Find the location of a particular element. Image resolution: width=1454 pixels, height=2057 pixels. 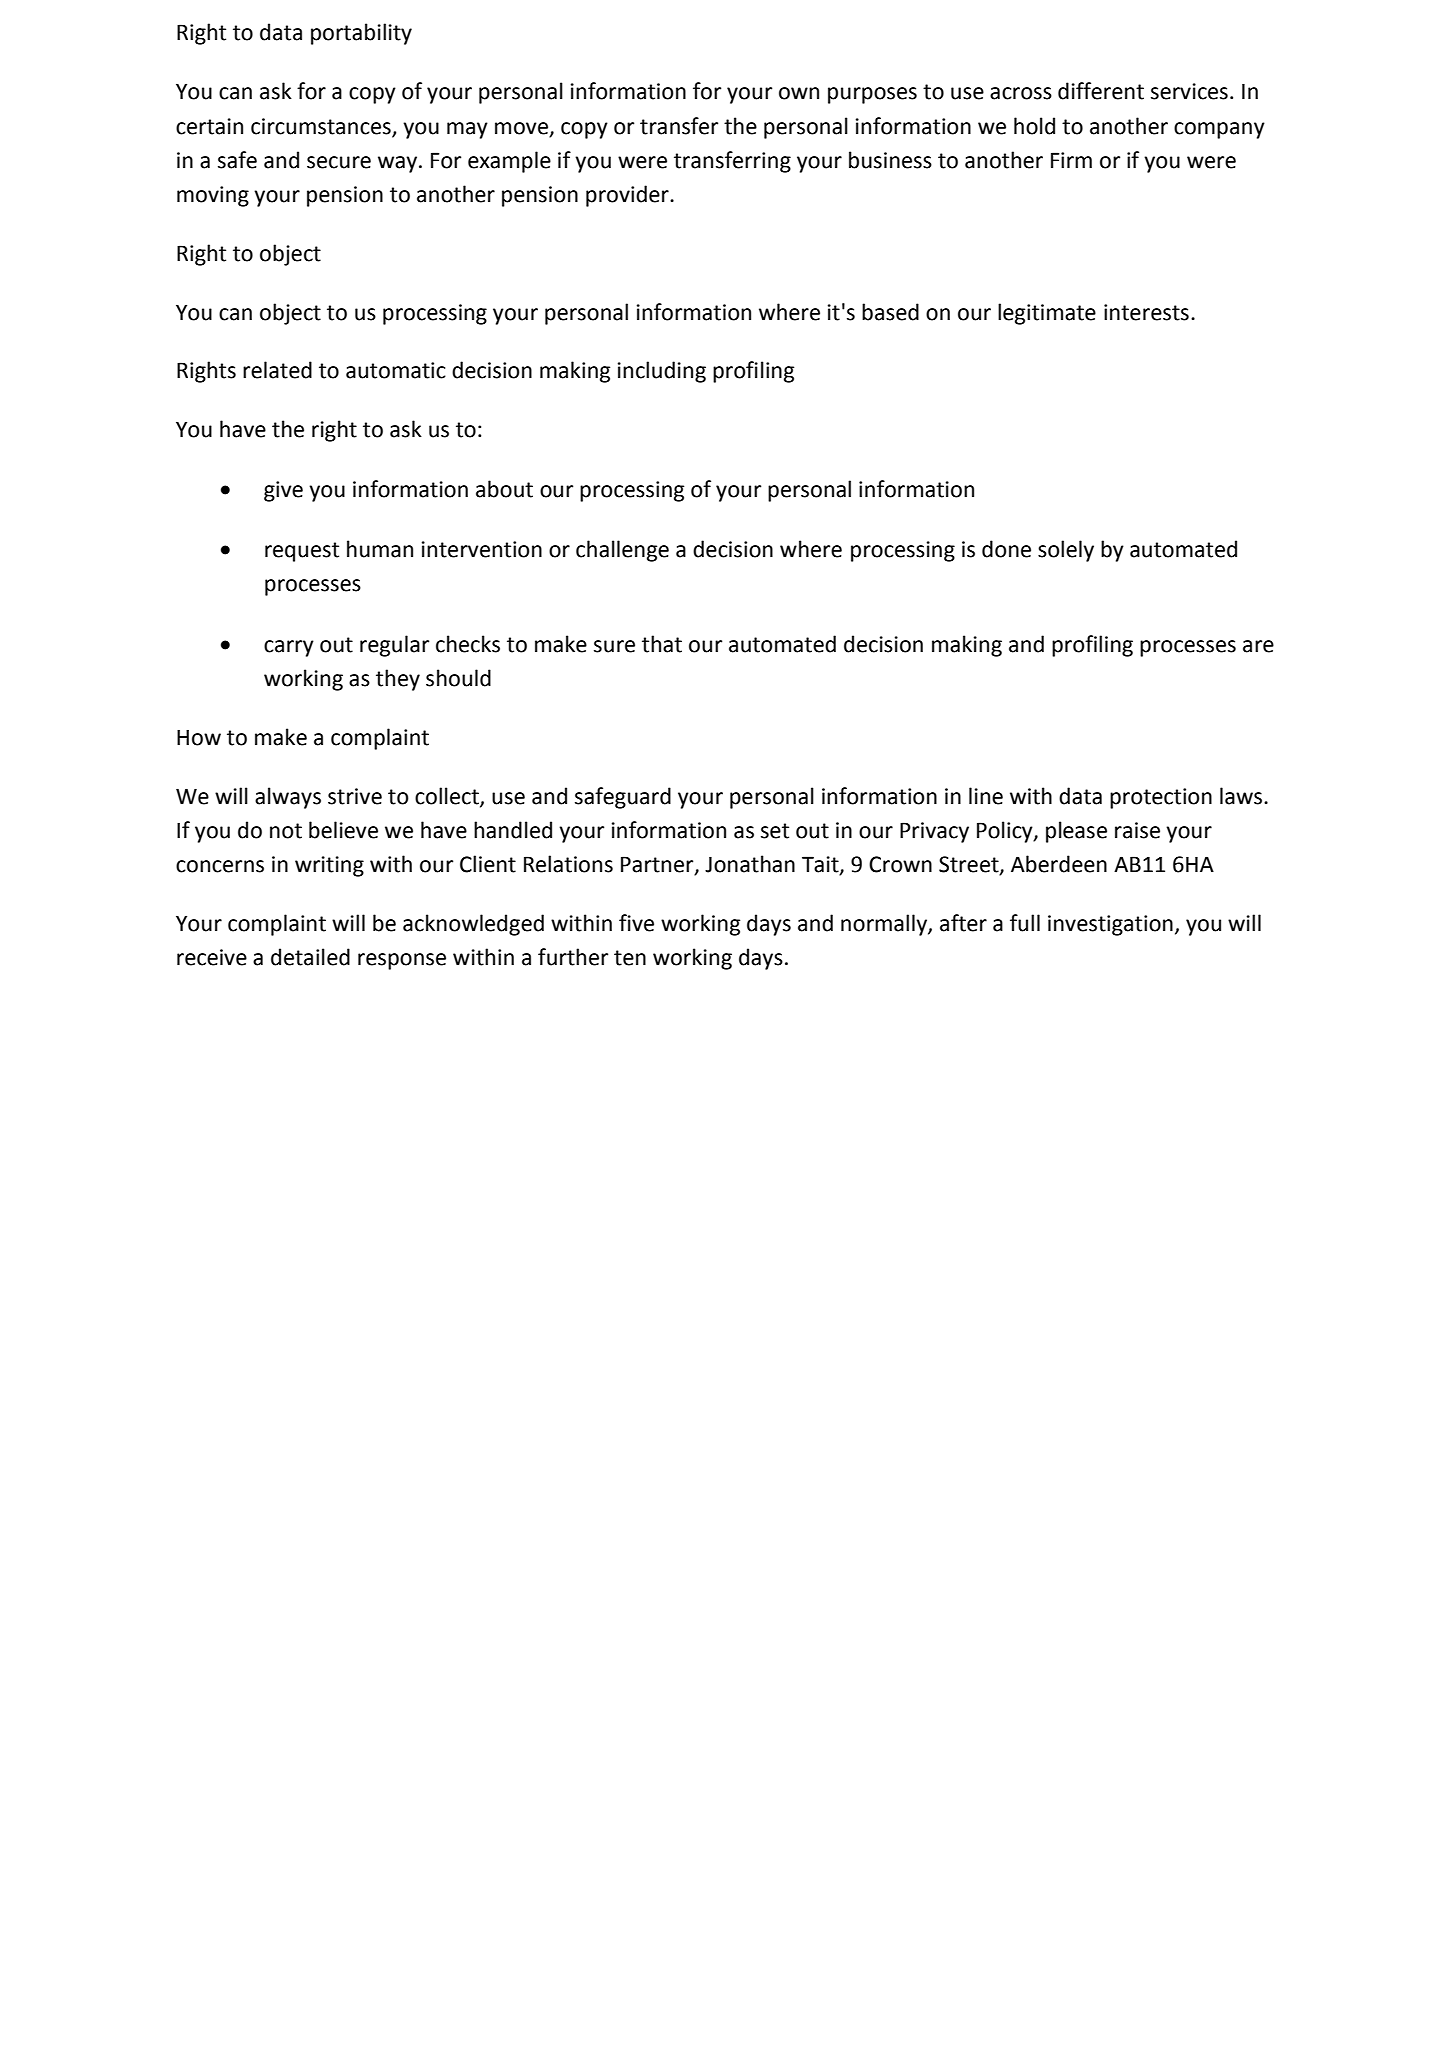

solely is located at coordinates (1066, 551).
